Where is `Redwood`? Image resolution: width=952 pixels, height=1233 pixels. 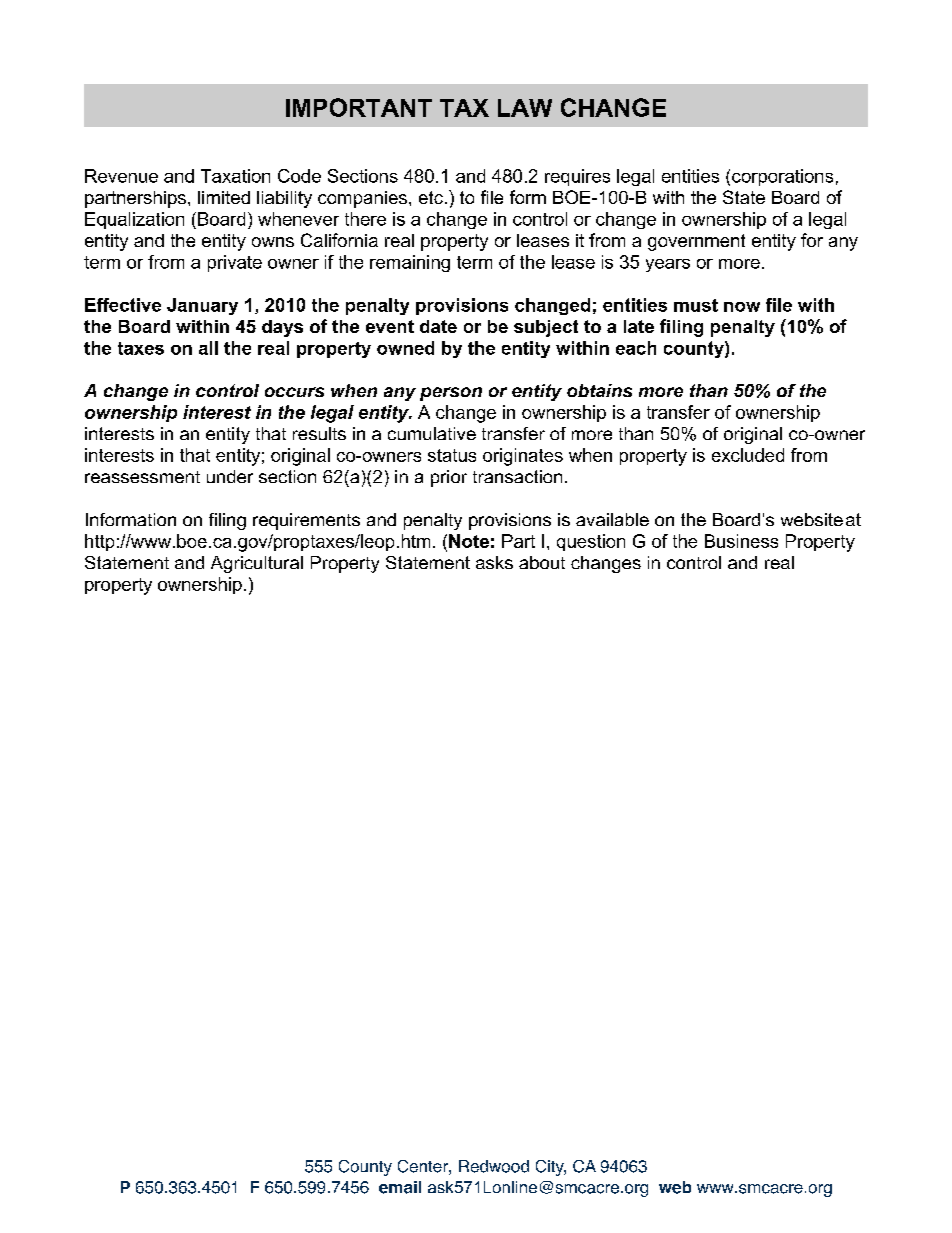 Redwood is located at coordinates (494, 1166).
